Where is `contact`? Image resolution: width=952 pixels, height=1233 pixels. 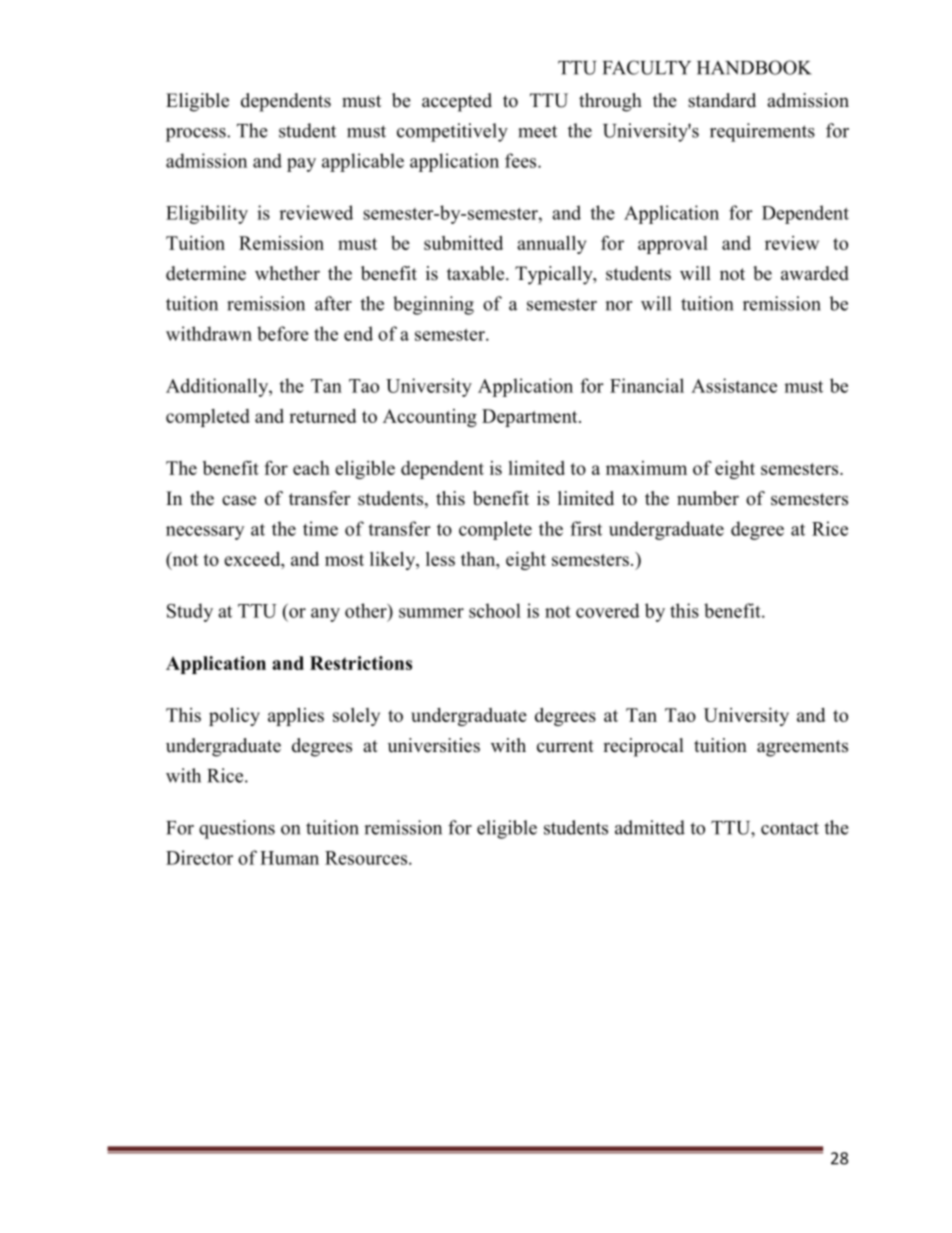 contact is located at coordinates (790, 828).
